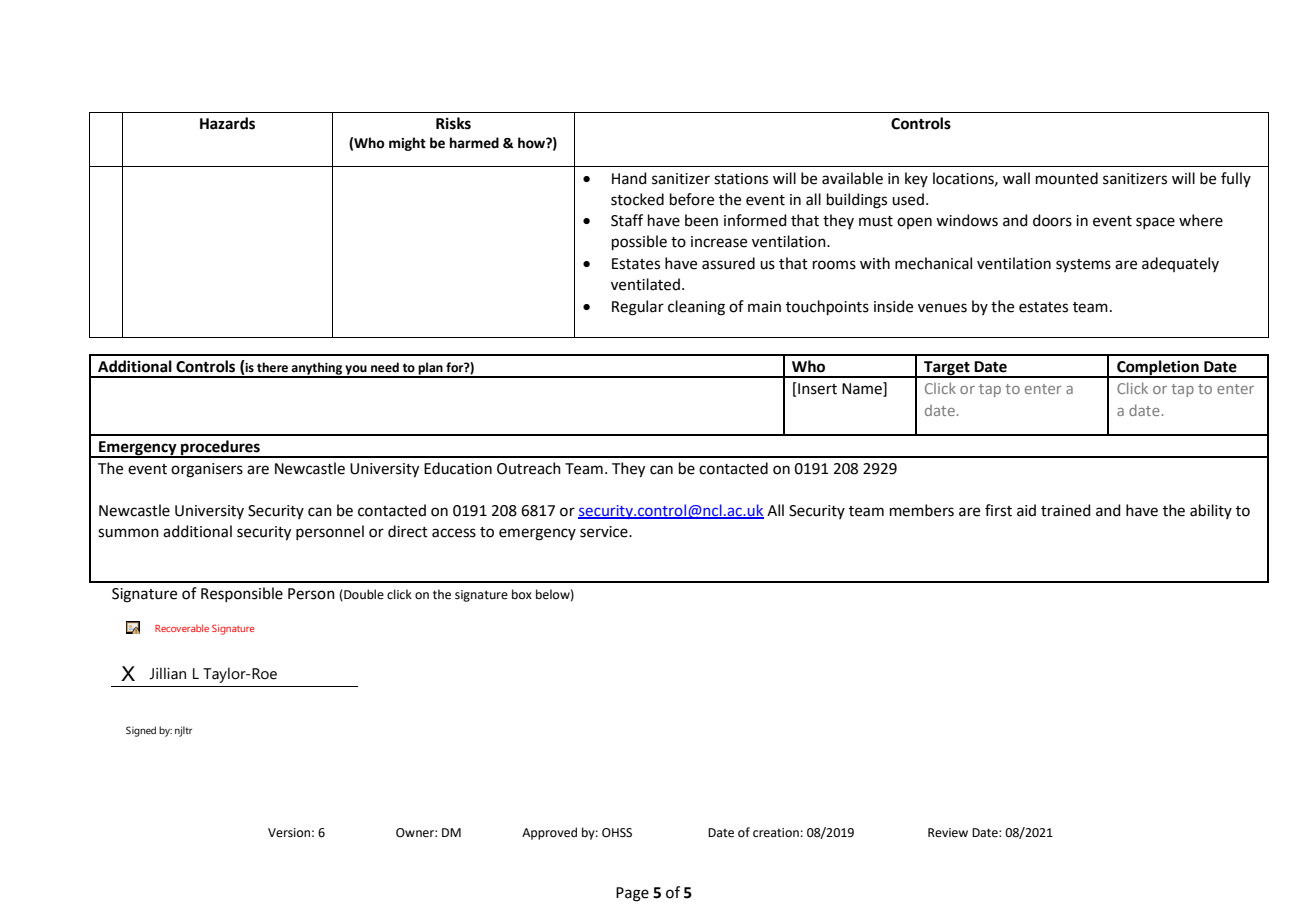  Describe the element at coordinates (272, 367) in the image. I see `there` at that location.
